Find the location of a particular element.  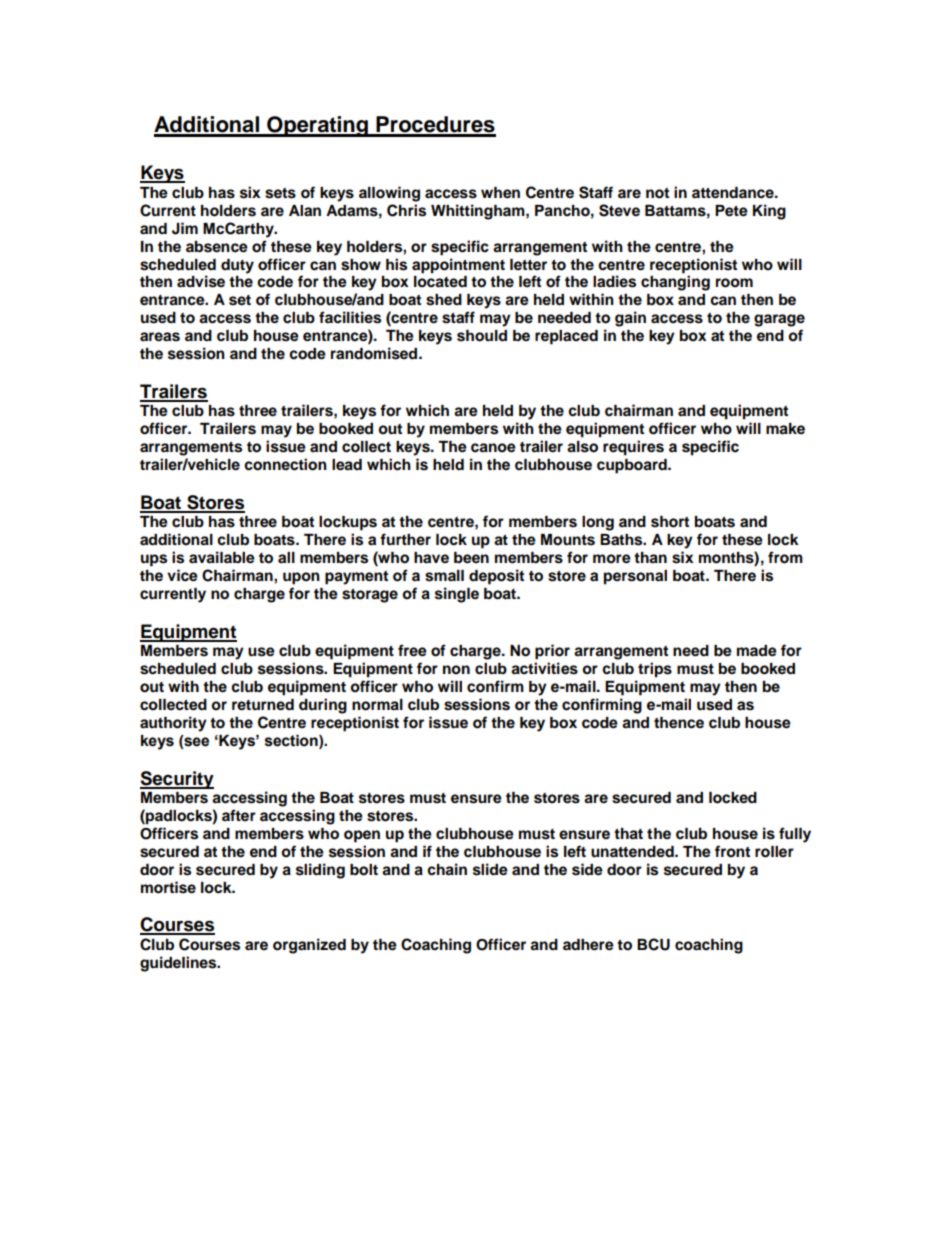

guidelines is located at coordinates (179, 964).
